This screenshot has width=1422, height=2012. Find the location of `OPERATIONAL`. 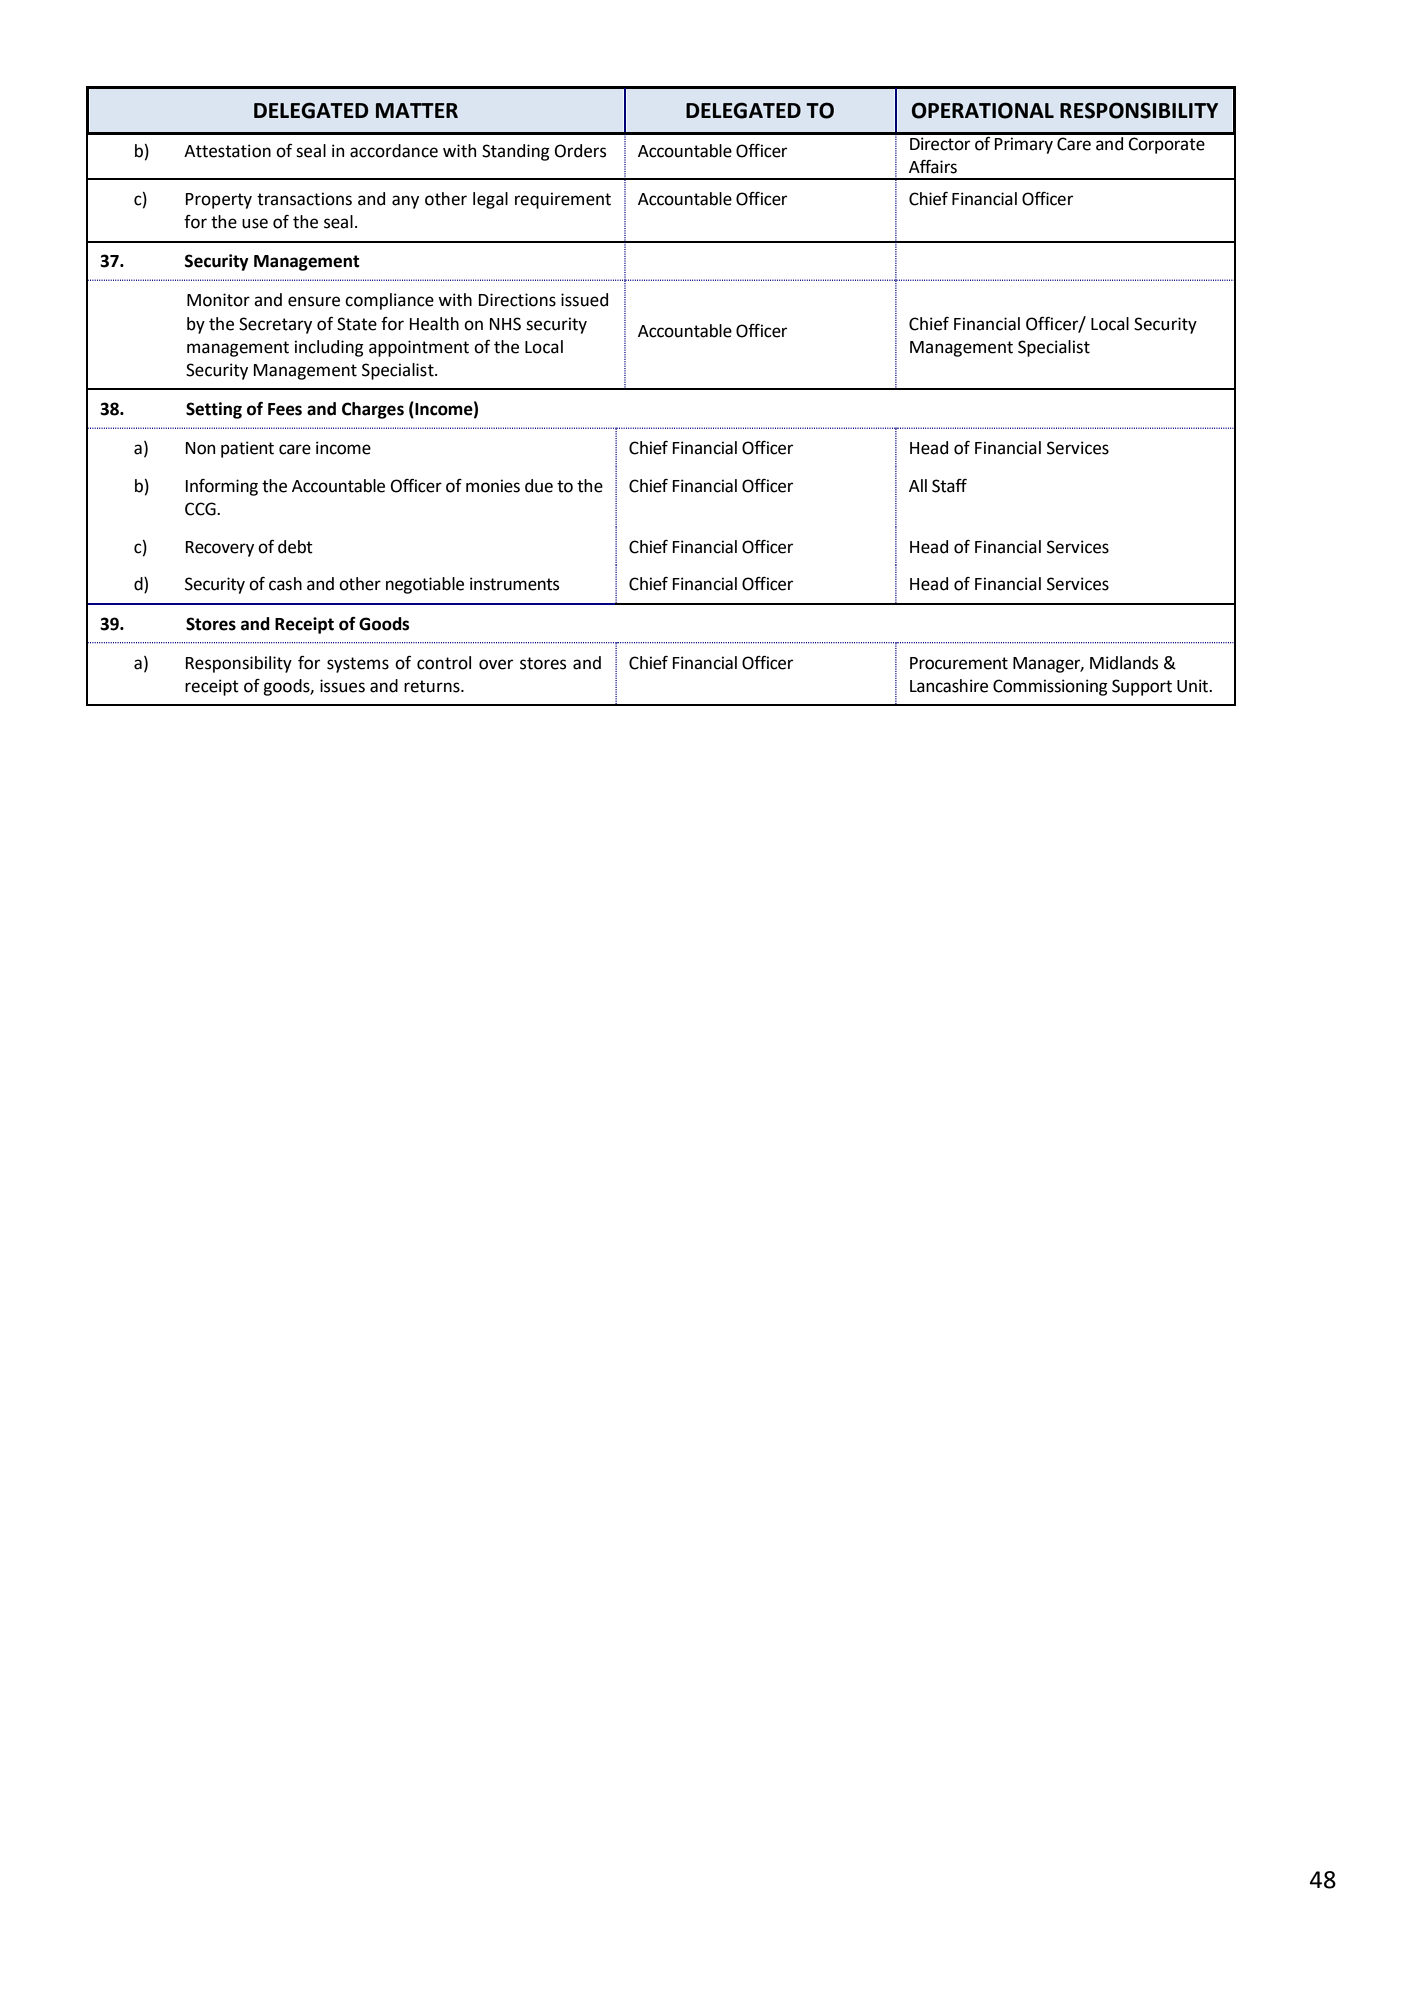

OPERATIONAL is located at coordinates (983, 110).
